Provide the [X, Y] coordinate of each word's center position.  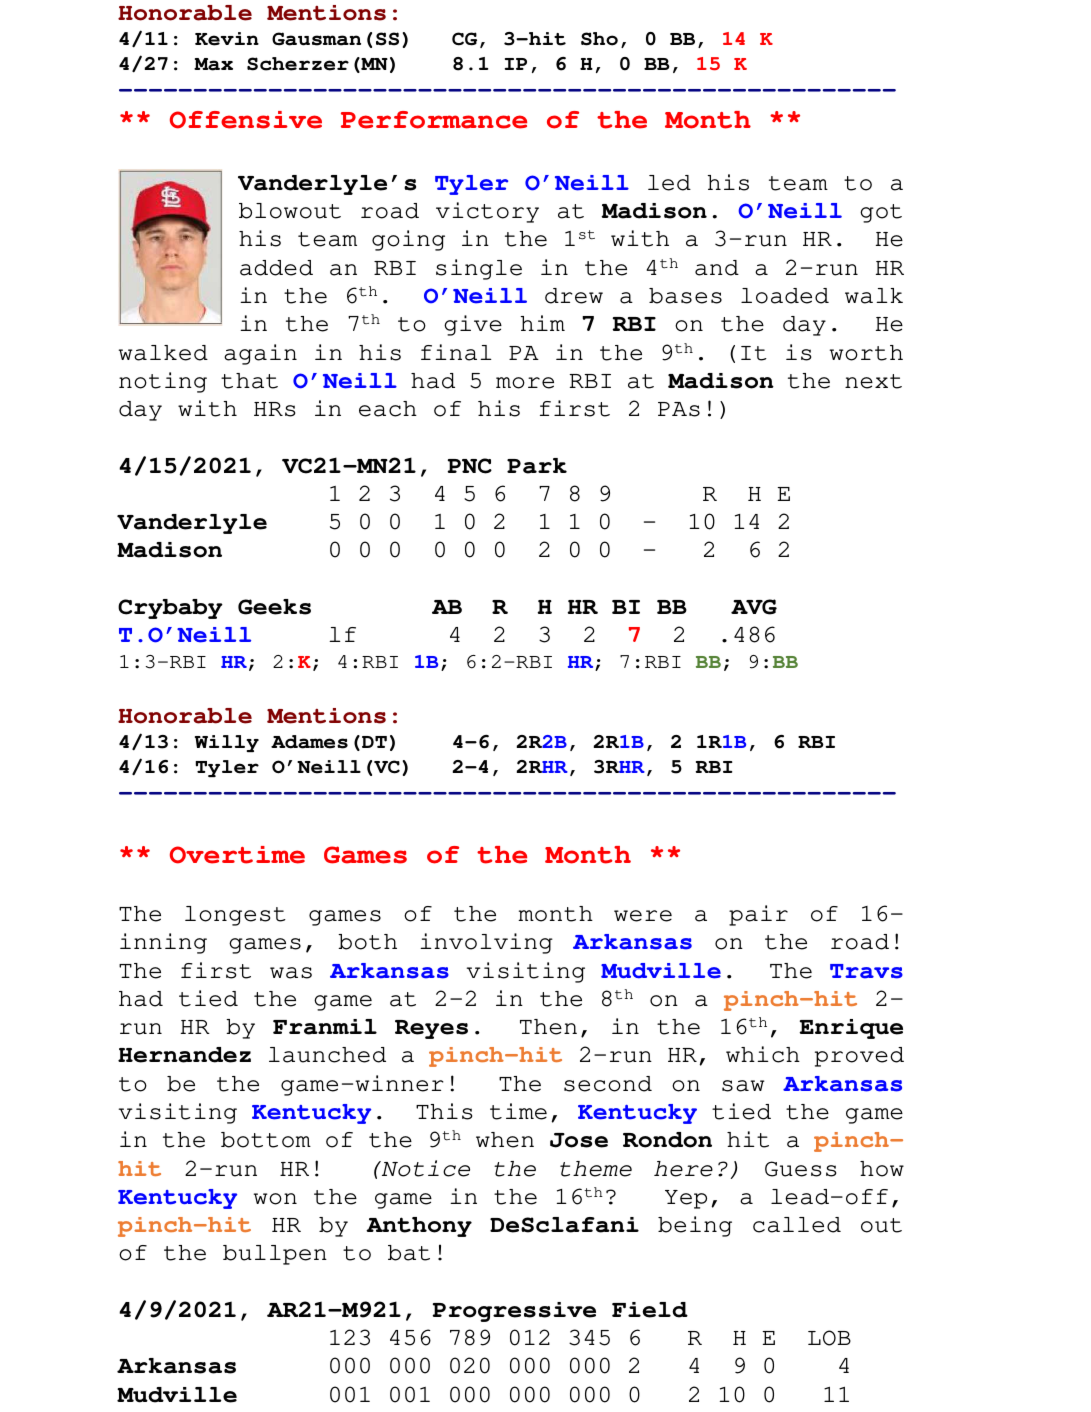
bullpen [275, 1255]
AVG [754, 607]
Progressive [514, 1312]
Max [213, 64]
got [881, 213]
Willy [227, 743]
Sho [599, 39]
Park [537, 466]
